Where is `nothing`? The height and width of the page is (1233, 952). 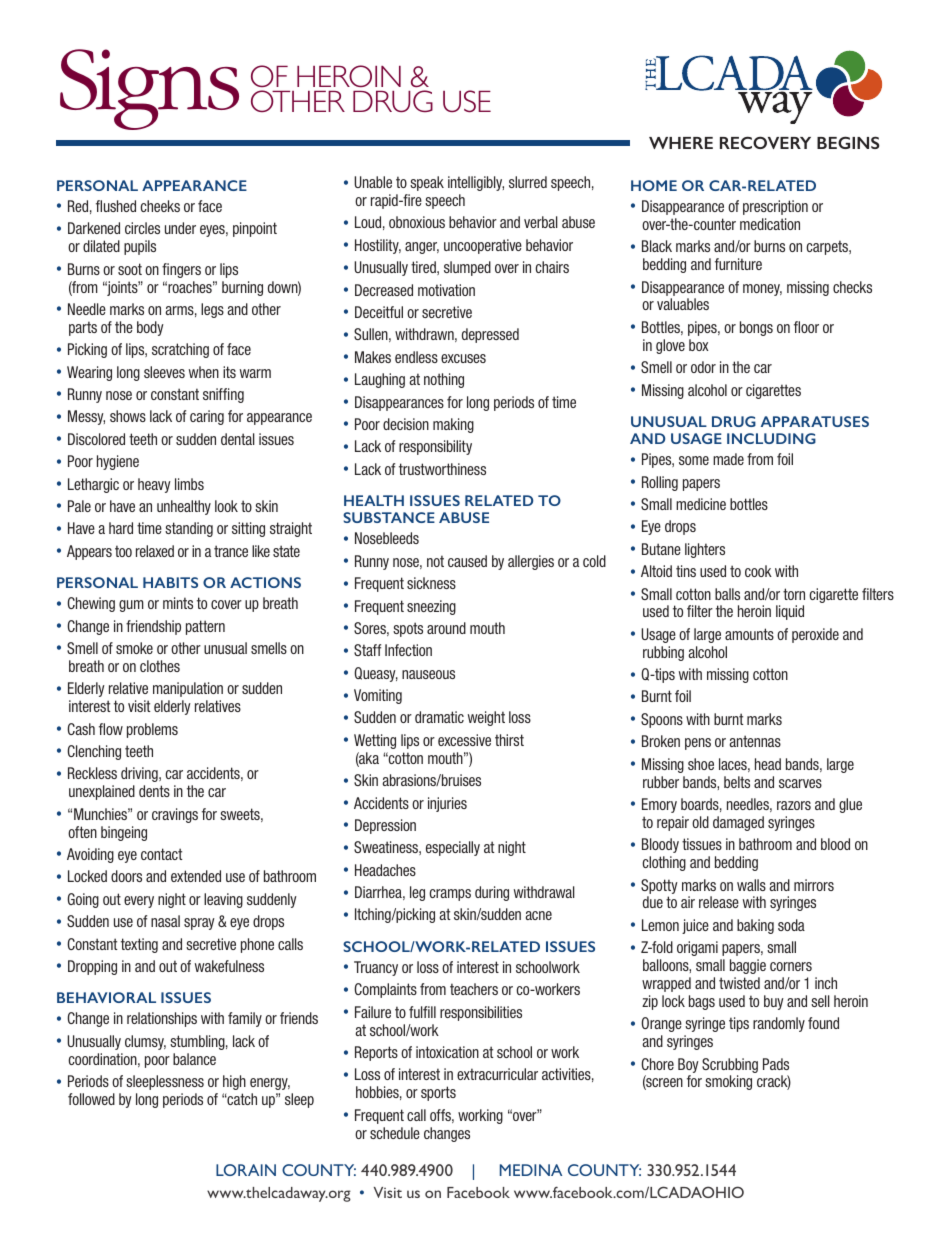
nothing is located at coordinates (444, 380).
